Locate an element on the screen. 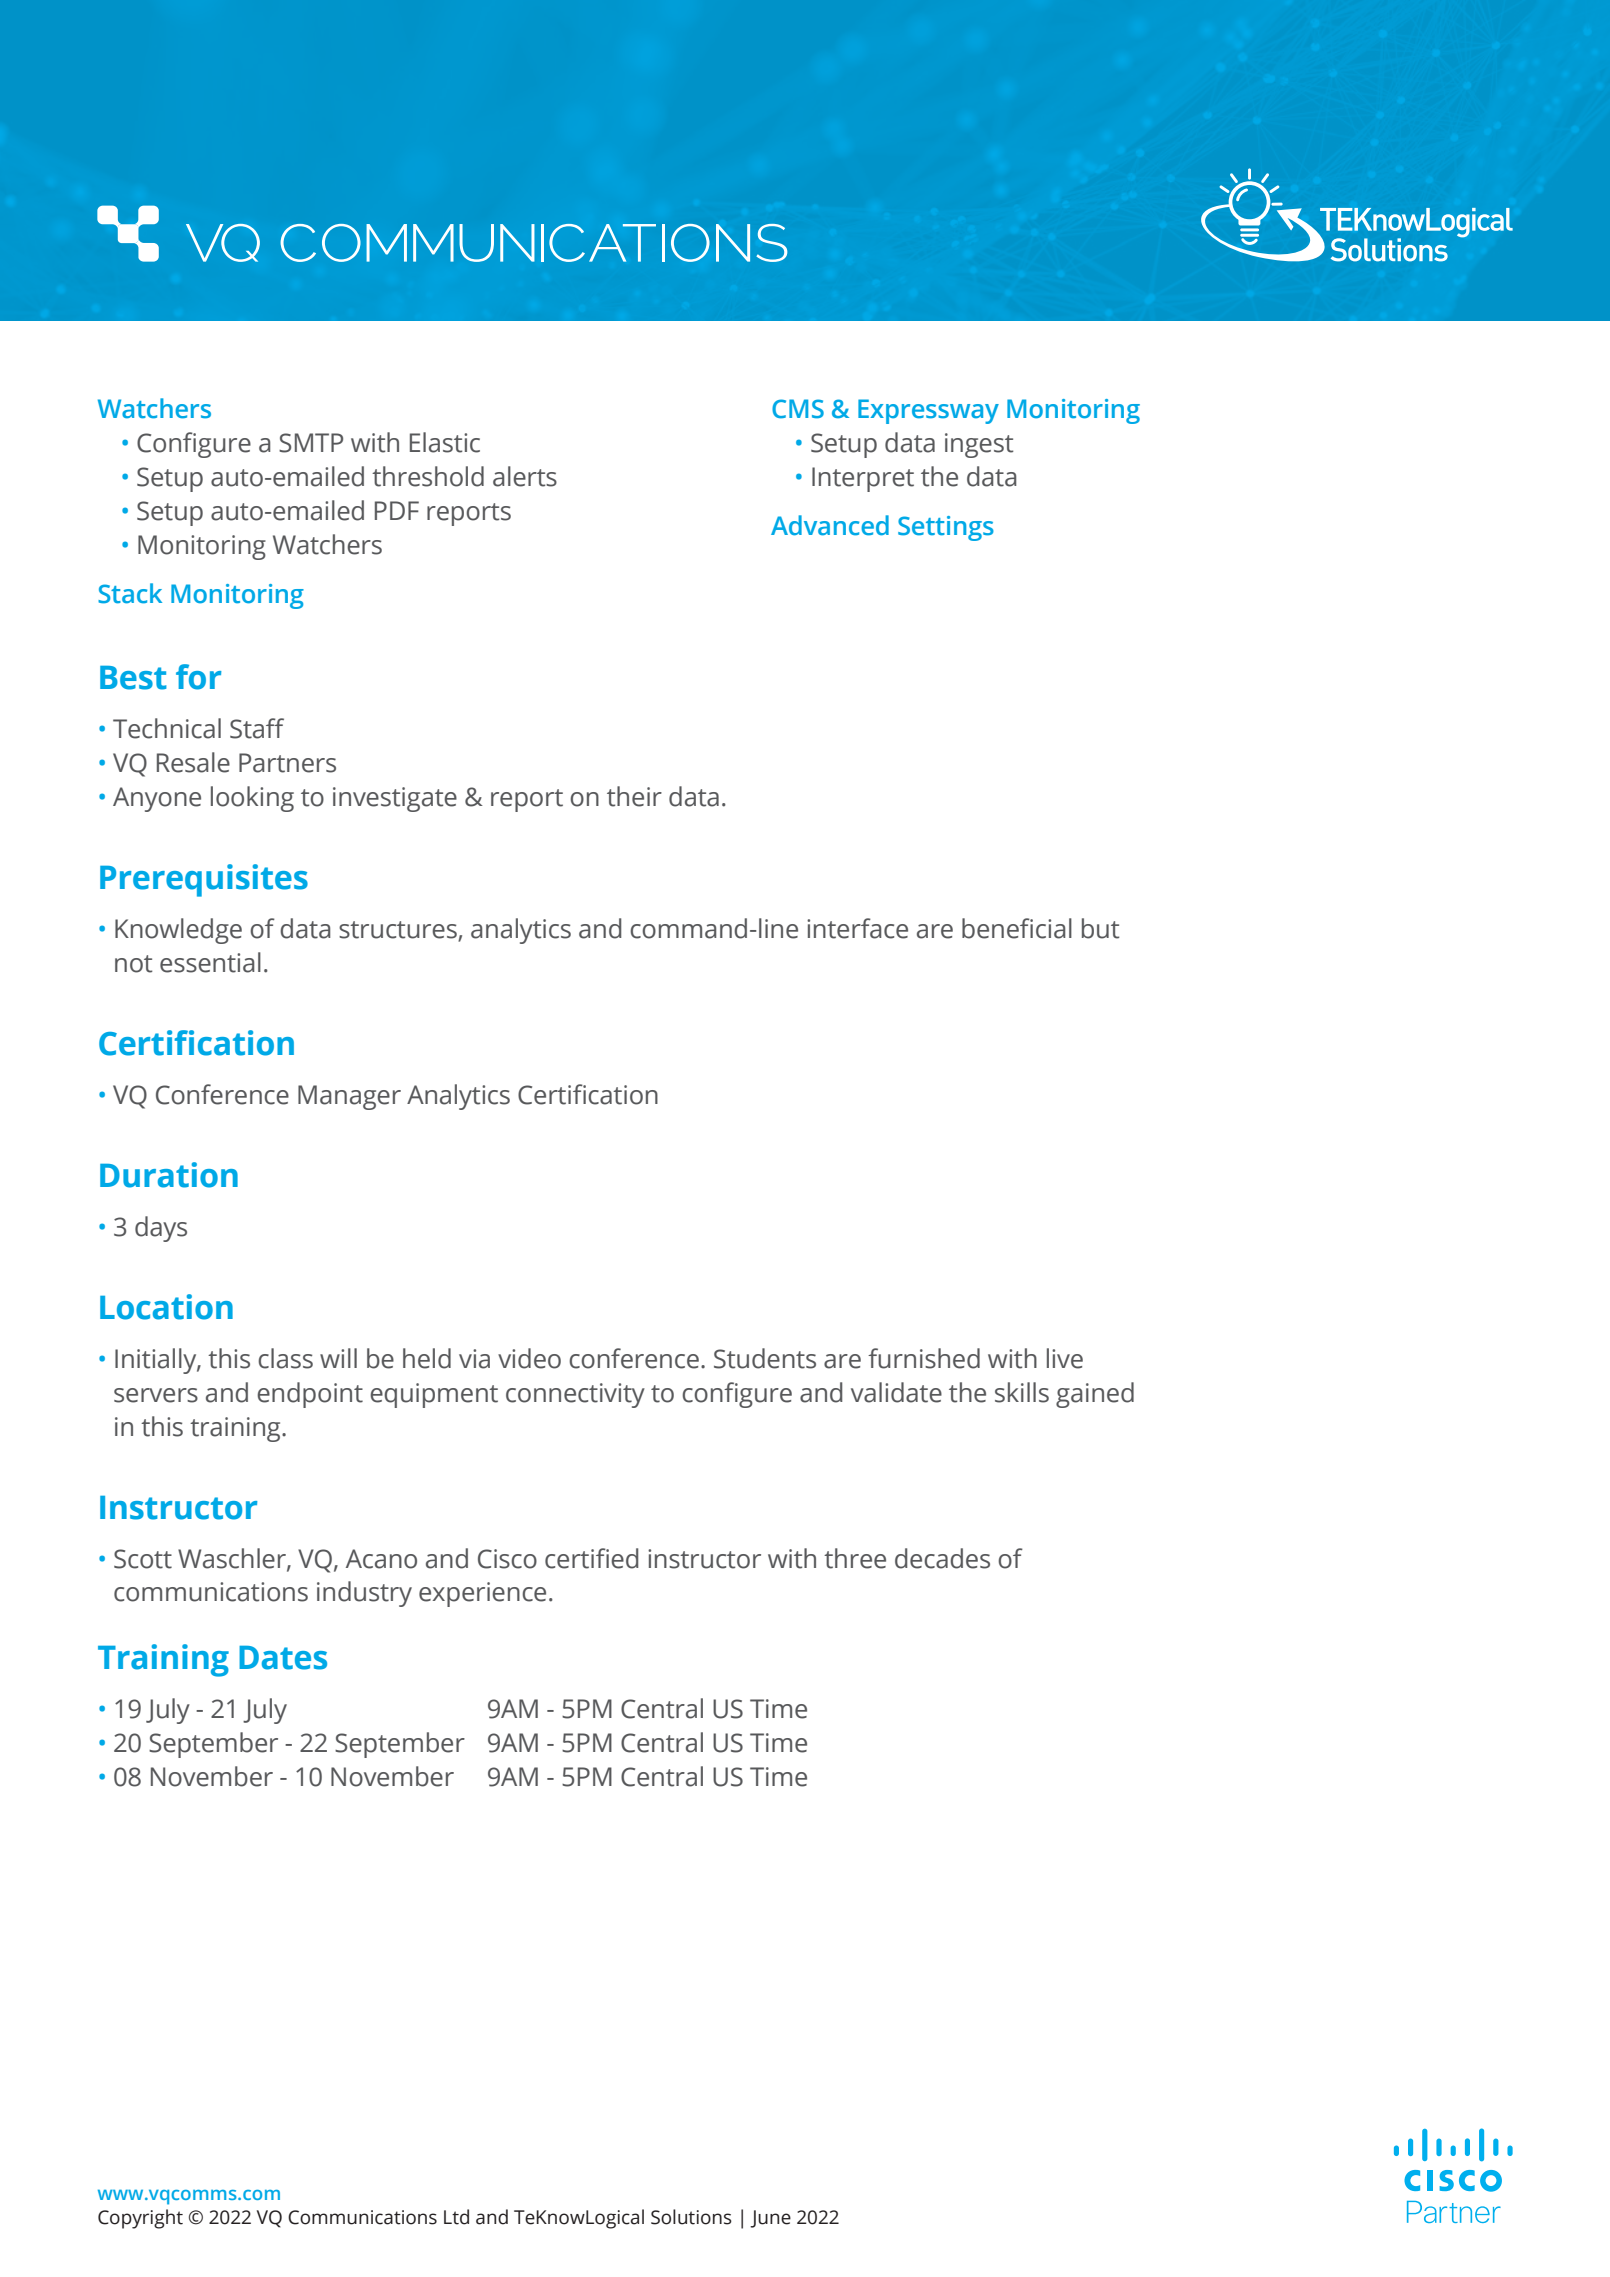 The height and width of the screenshot is (2277, 1610). alerts is located at coordinates (525, 476).
